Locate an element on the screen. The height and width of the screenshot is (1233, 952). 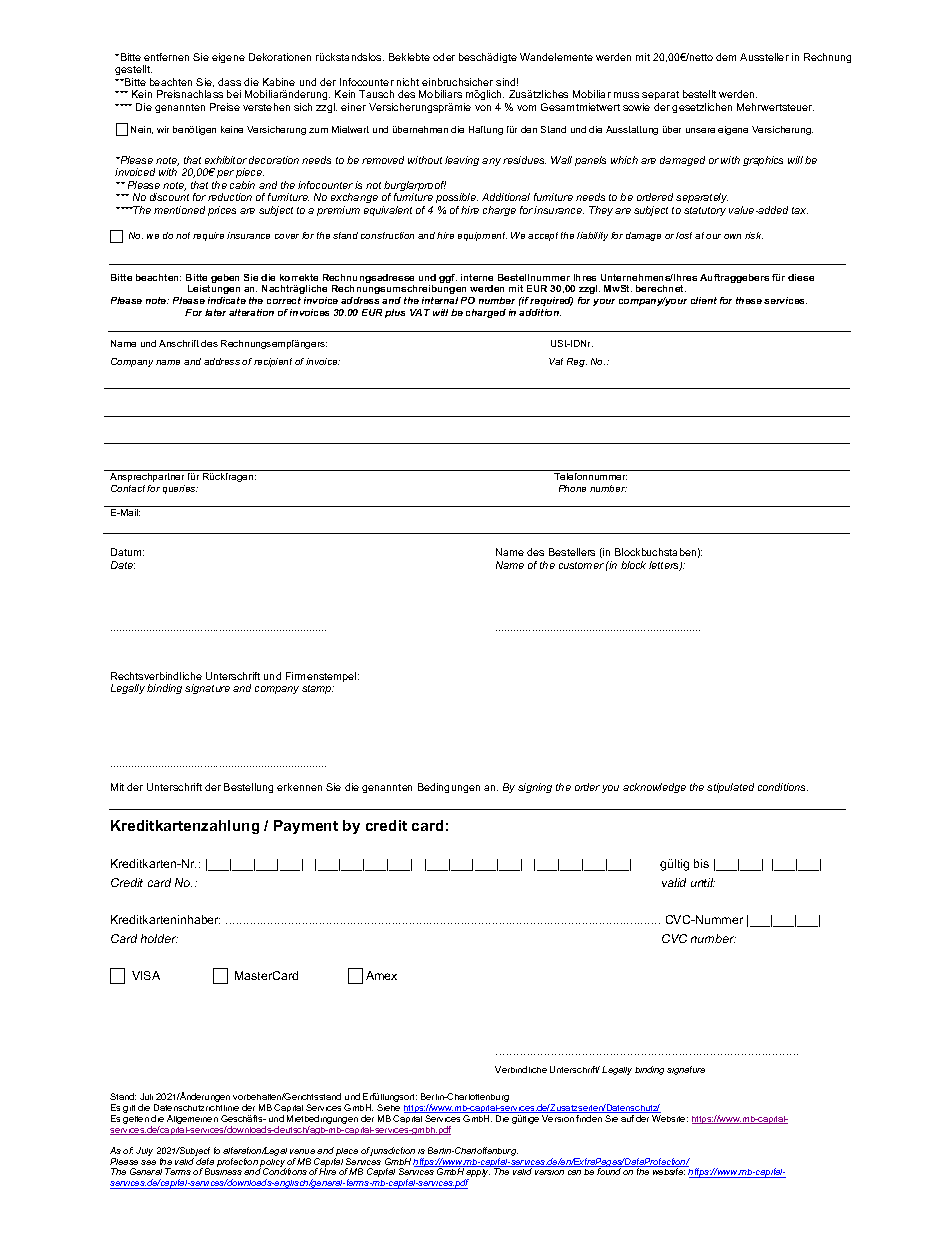
dass is located at coordinates (229, 82).
